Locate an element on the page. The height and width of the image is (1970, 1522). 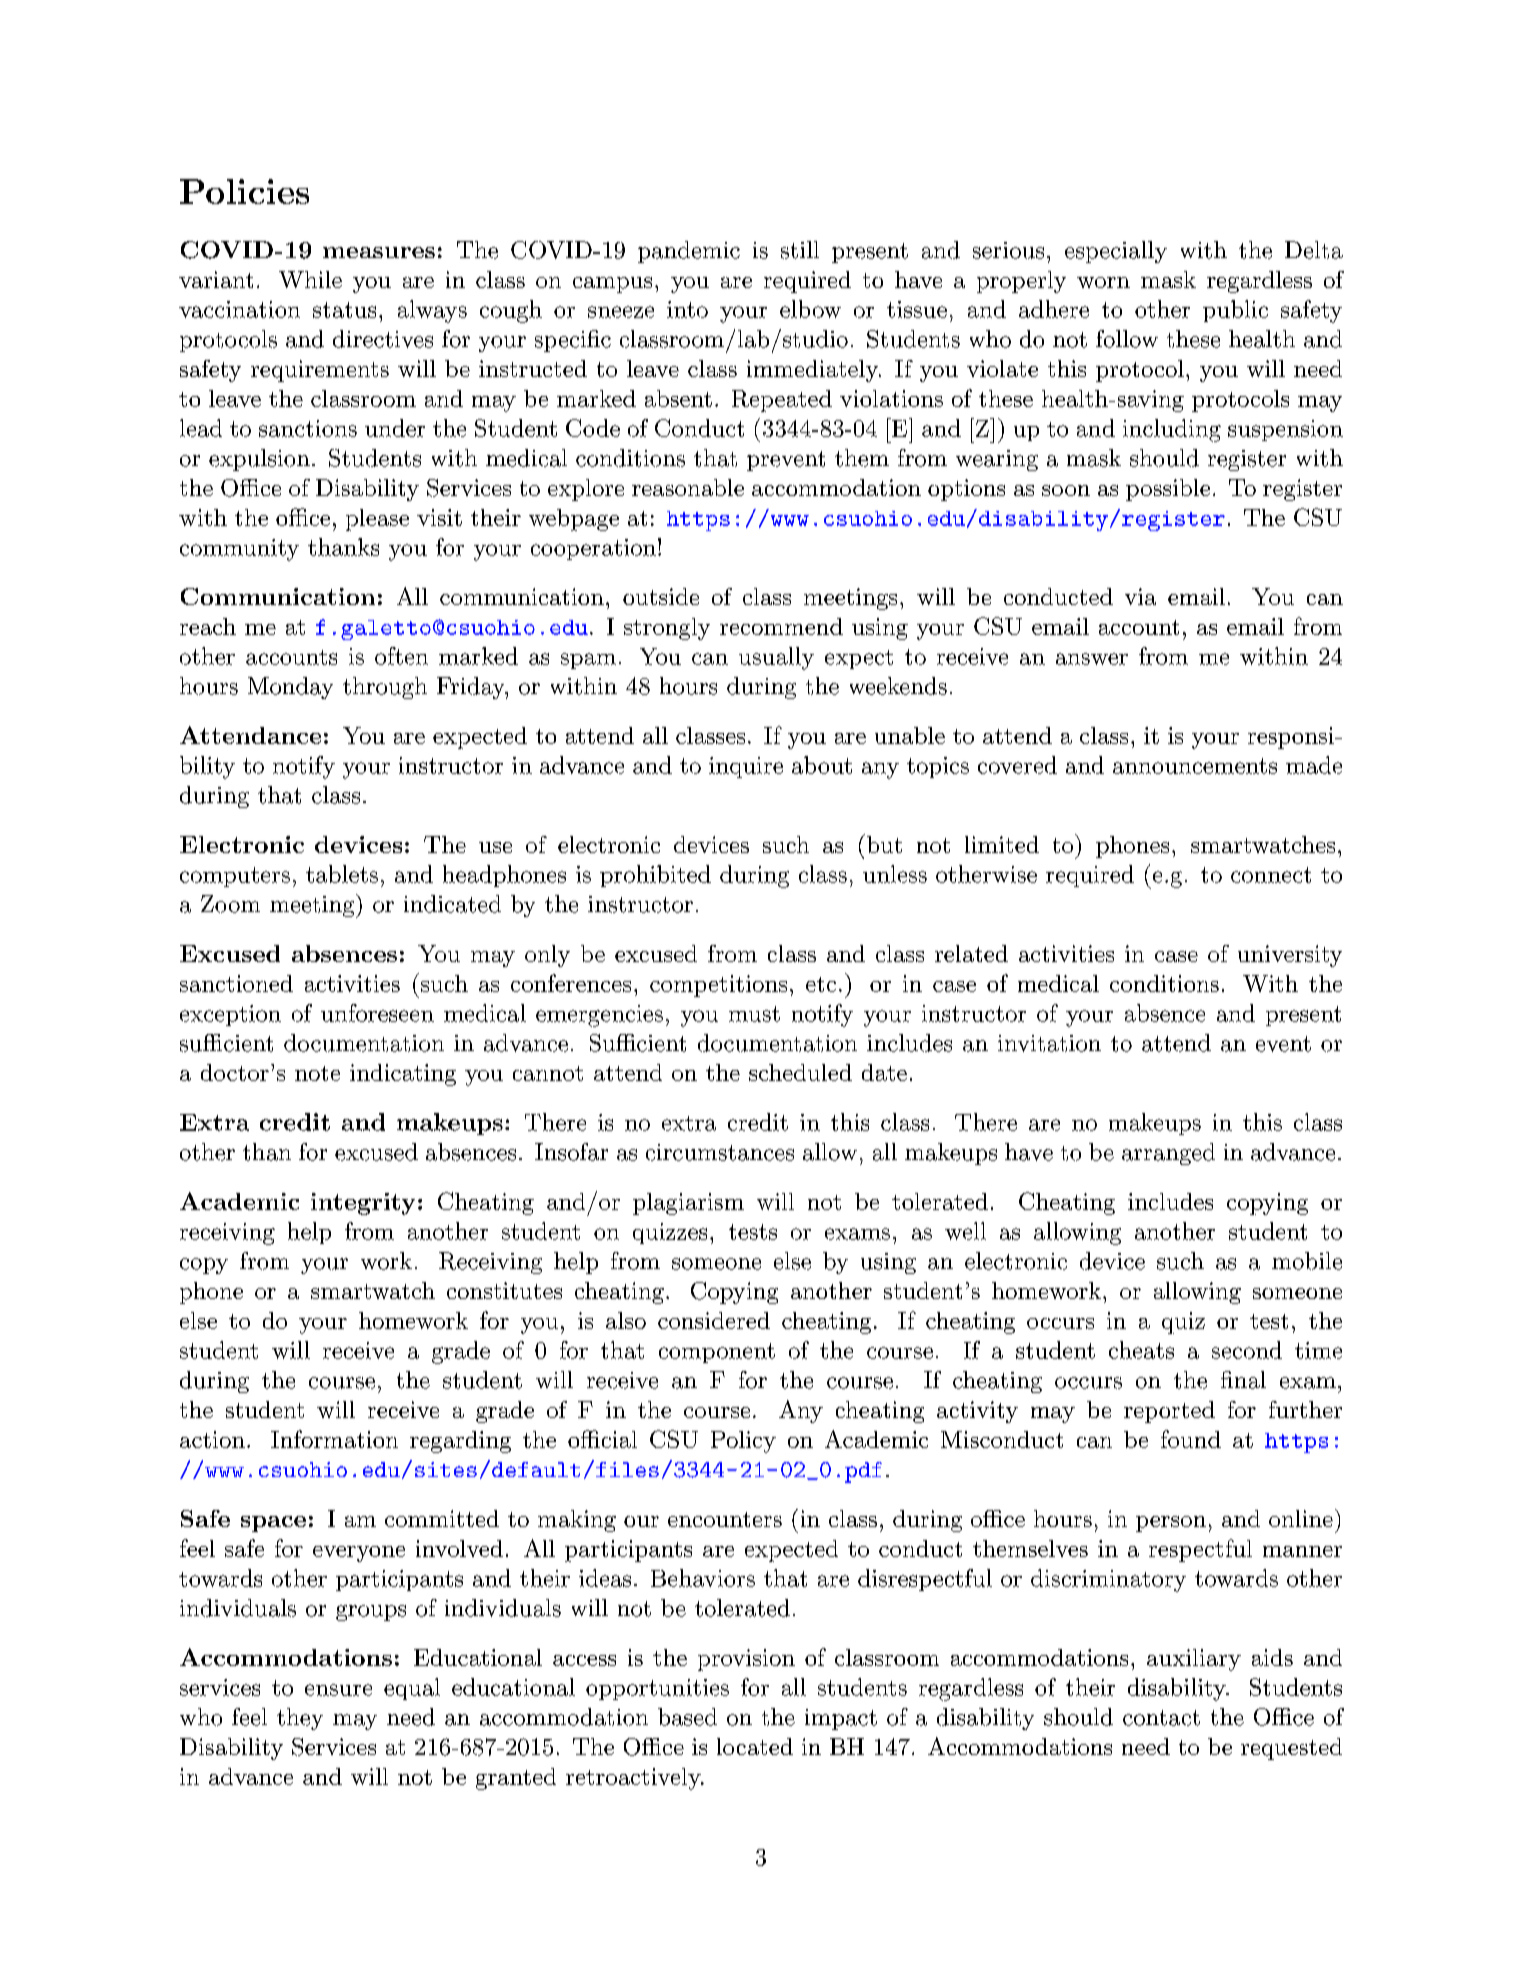
circumstances is located at coordinates (720, 1152).
